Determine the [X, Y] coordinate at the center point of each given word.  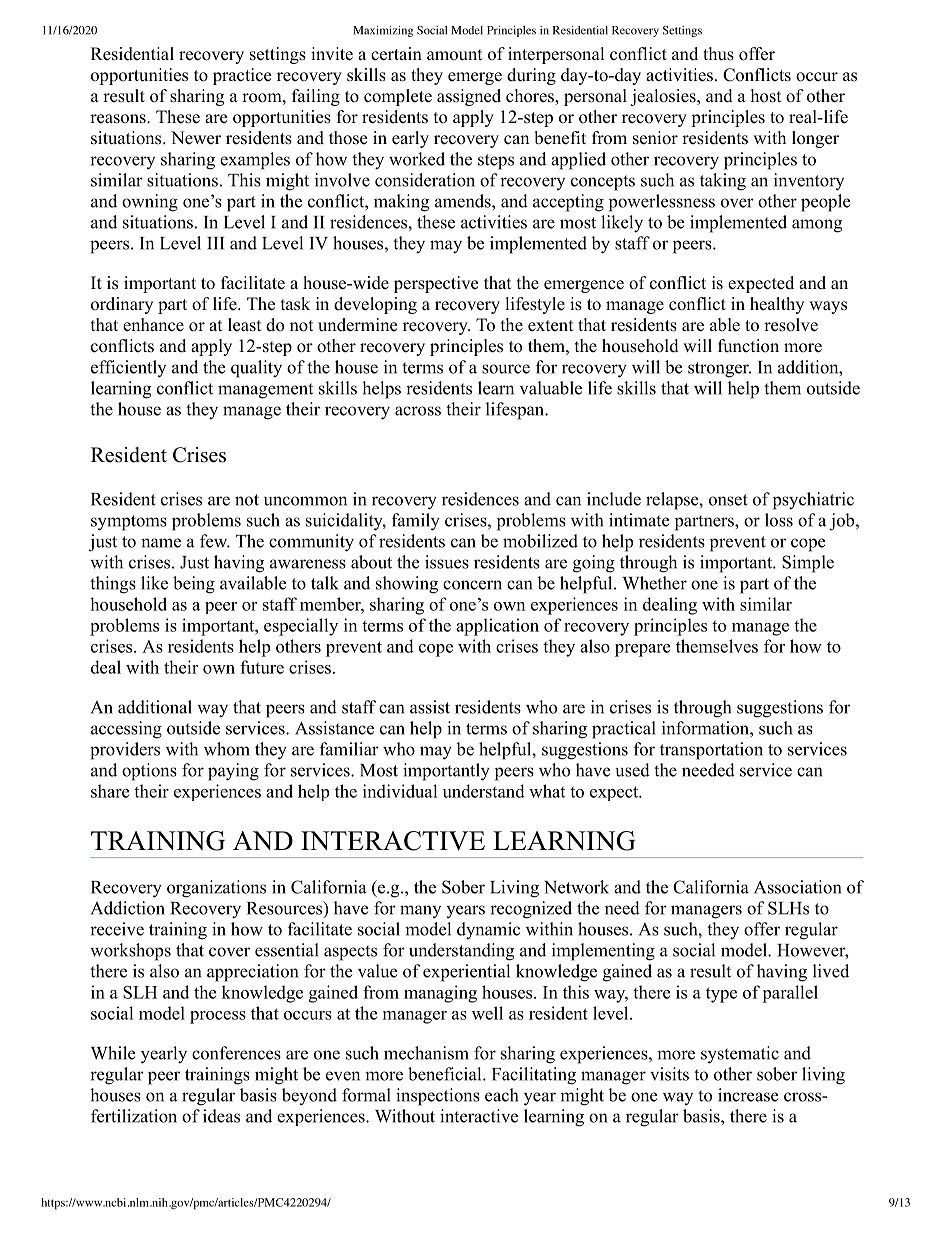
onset [728, 500]
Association [798, 887]
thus [718, 54]
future [262, 667]
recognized [531, 910]
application [497, 627]
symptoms [129, 523]
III [216, 243]
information [706, 728]
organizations [216, 889]
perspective [436, 284]
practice [242, 76]
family [416, 522]
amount [455, 55]
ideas [221, 1116]
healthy [777, 305]
